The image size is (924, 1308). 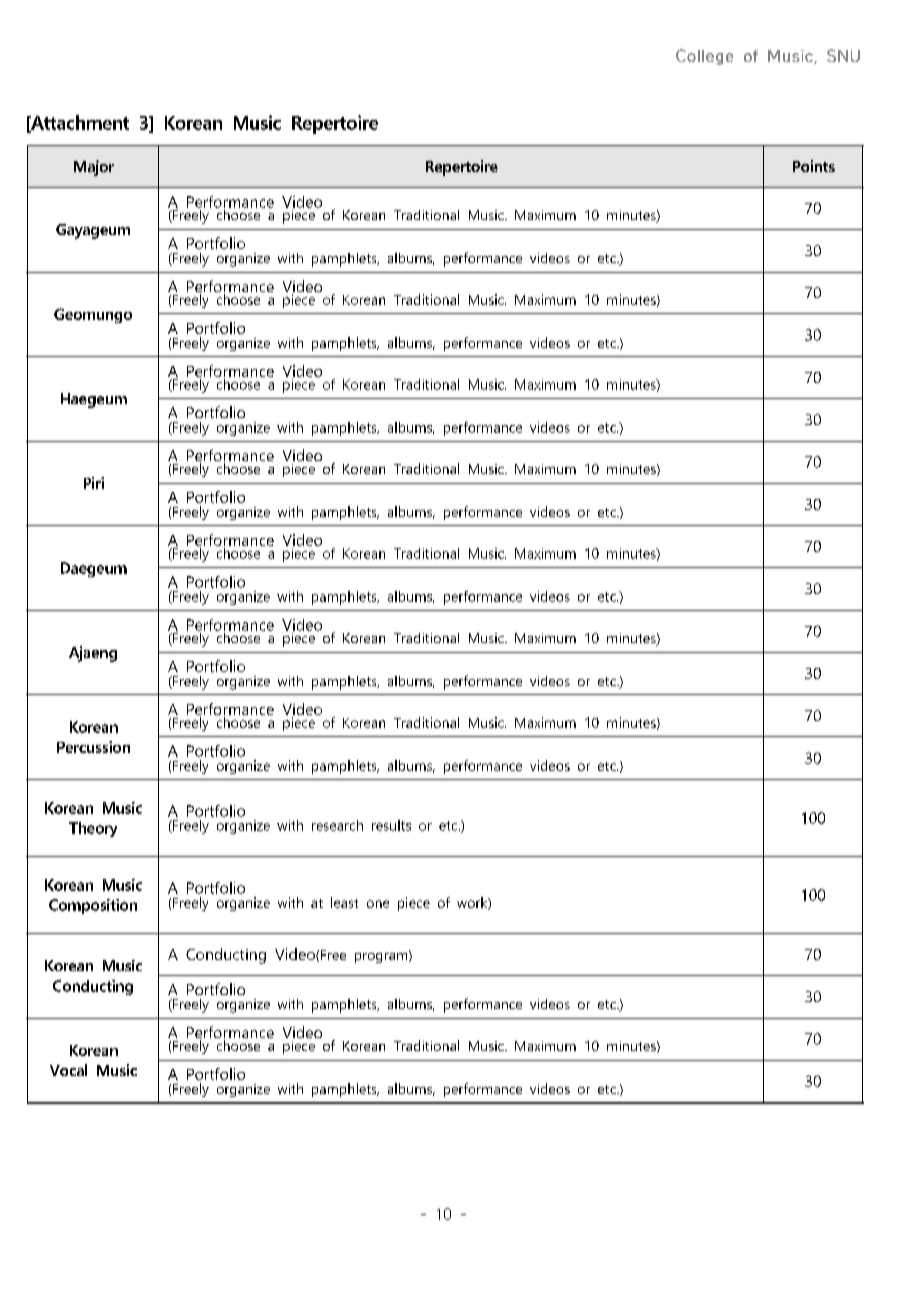 What do you see at coordinates (344, 902) in the page?
I see `least` at bounding box center [344, 902].
